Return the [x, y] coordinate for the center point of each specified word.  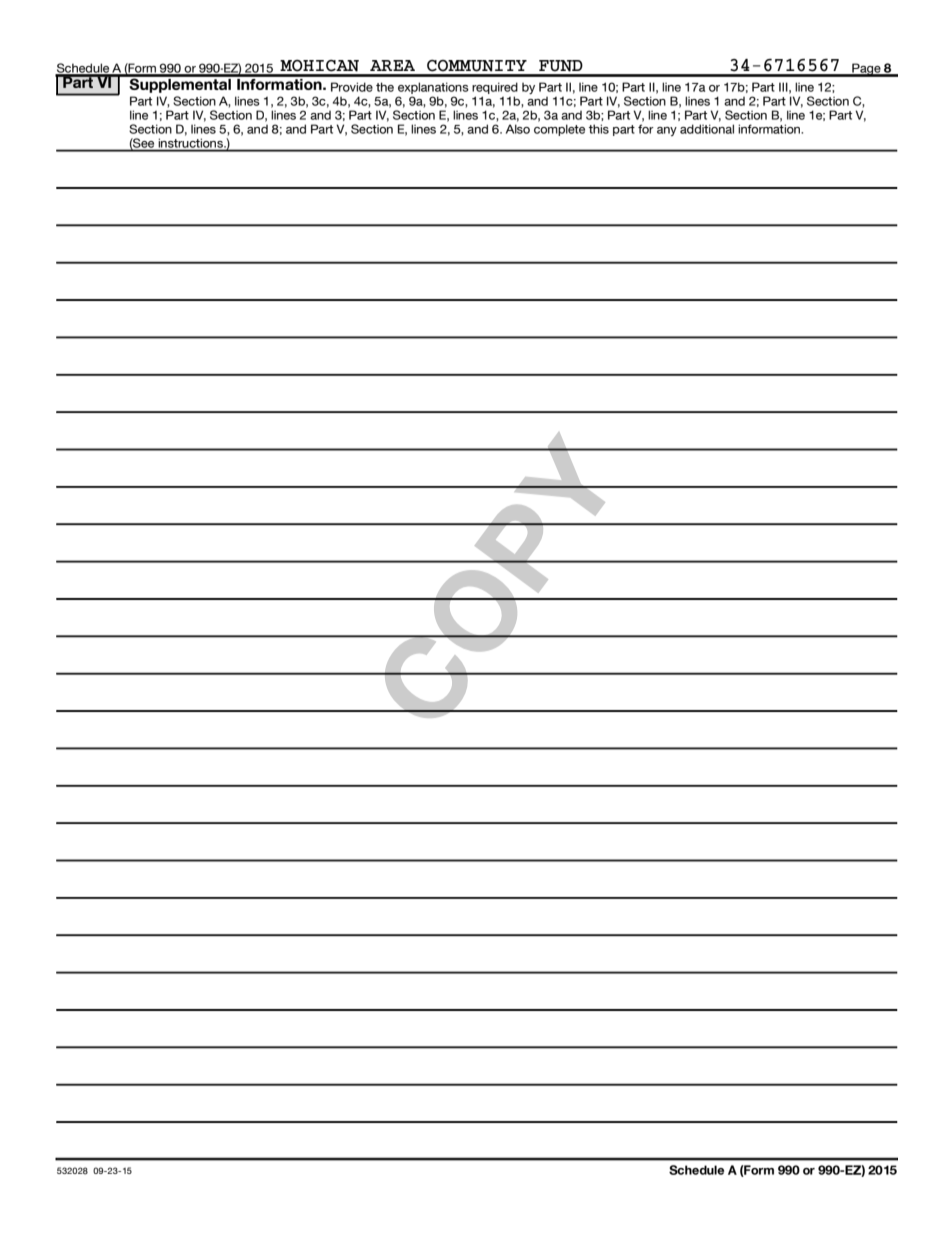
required [495, 88]
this [599, 129]
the [385, 87]
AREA [392, 65]
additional [707, 129]
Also [518, 129]
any [667, 131]
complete [559, 130]
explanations [433, 88]
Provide [352, 87]
